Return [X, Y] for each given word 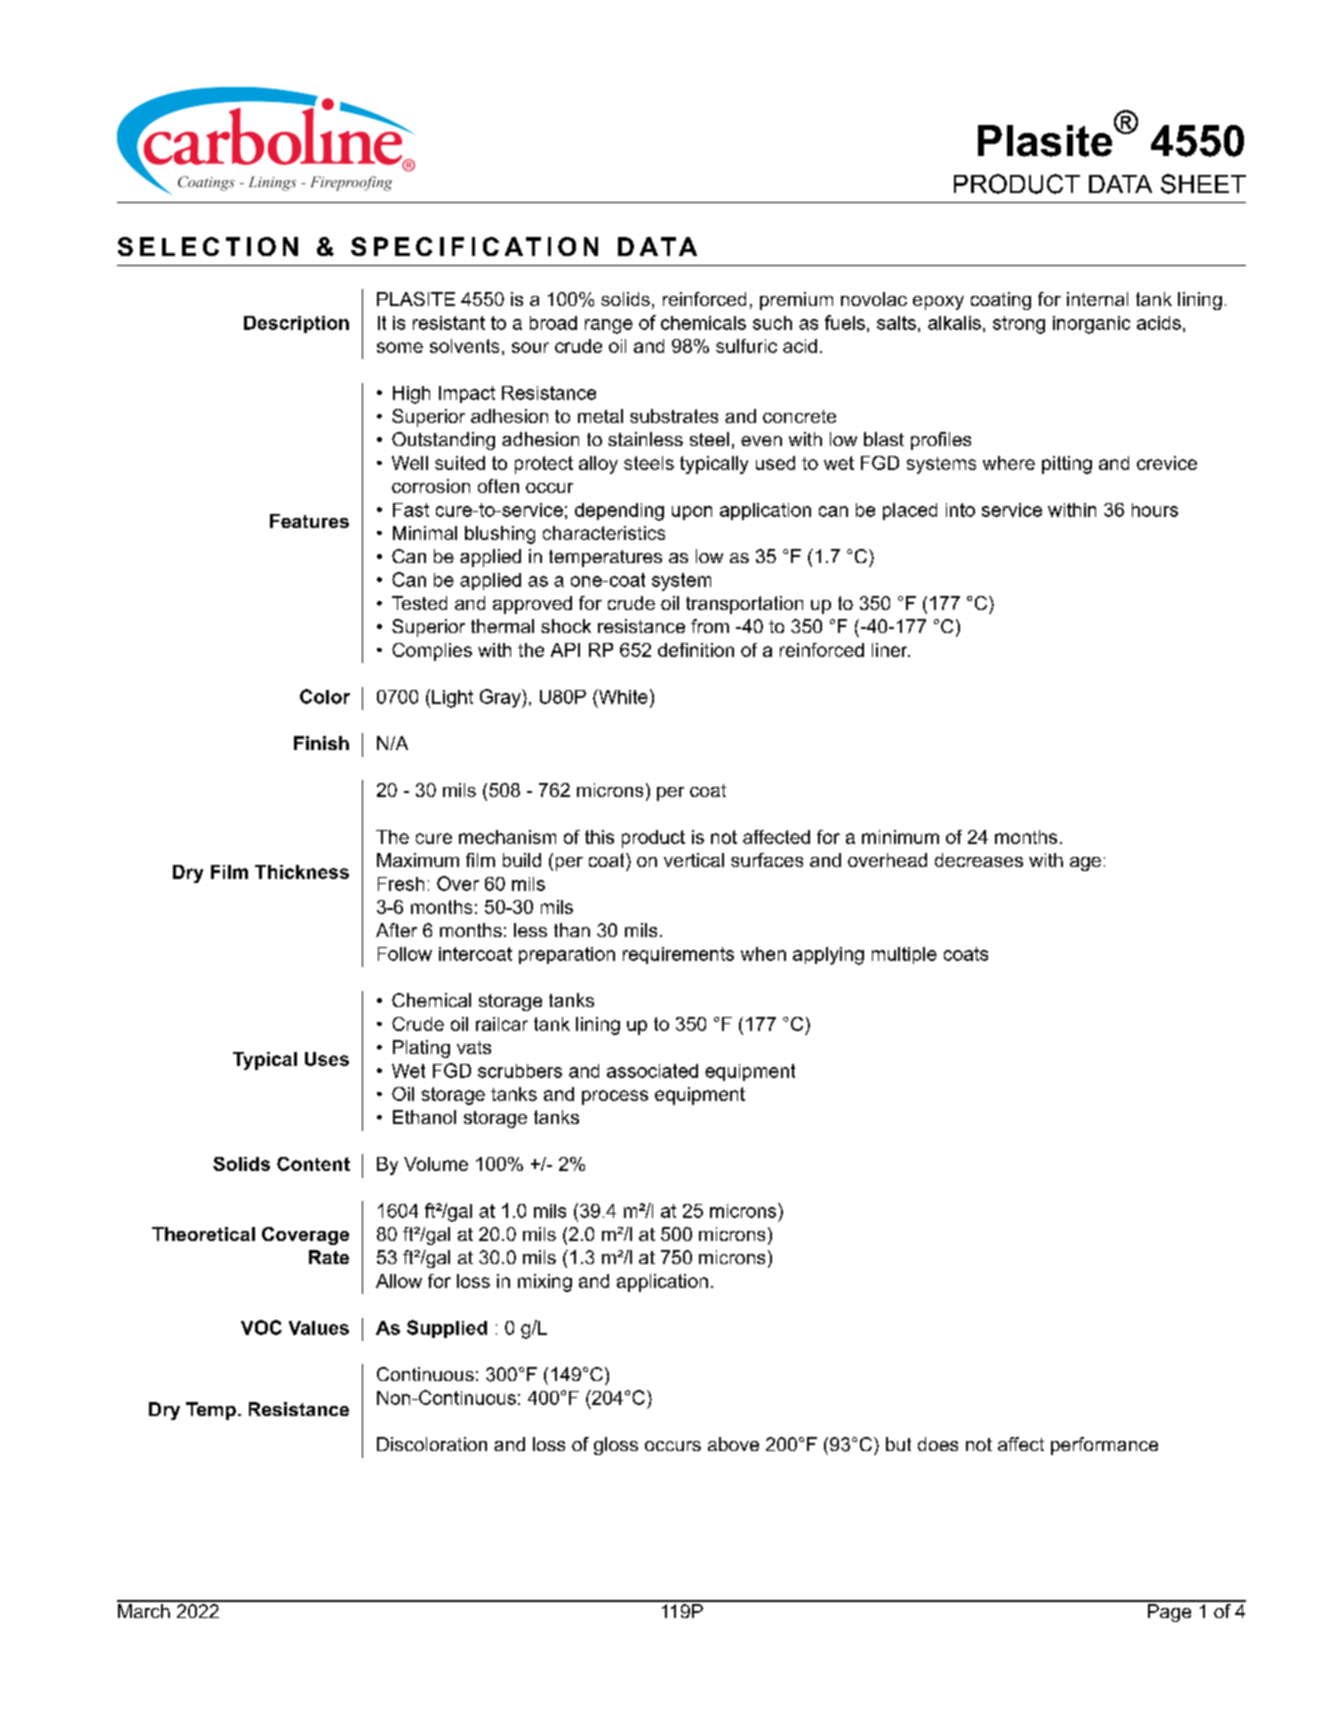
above [733, 1444]
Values [319, 1328]
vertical [694, 860]
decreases [979, 860]
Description [296, 324]
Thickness [302, 872]
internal [1097, 299]
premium [796, 301]
